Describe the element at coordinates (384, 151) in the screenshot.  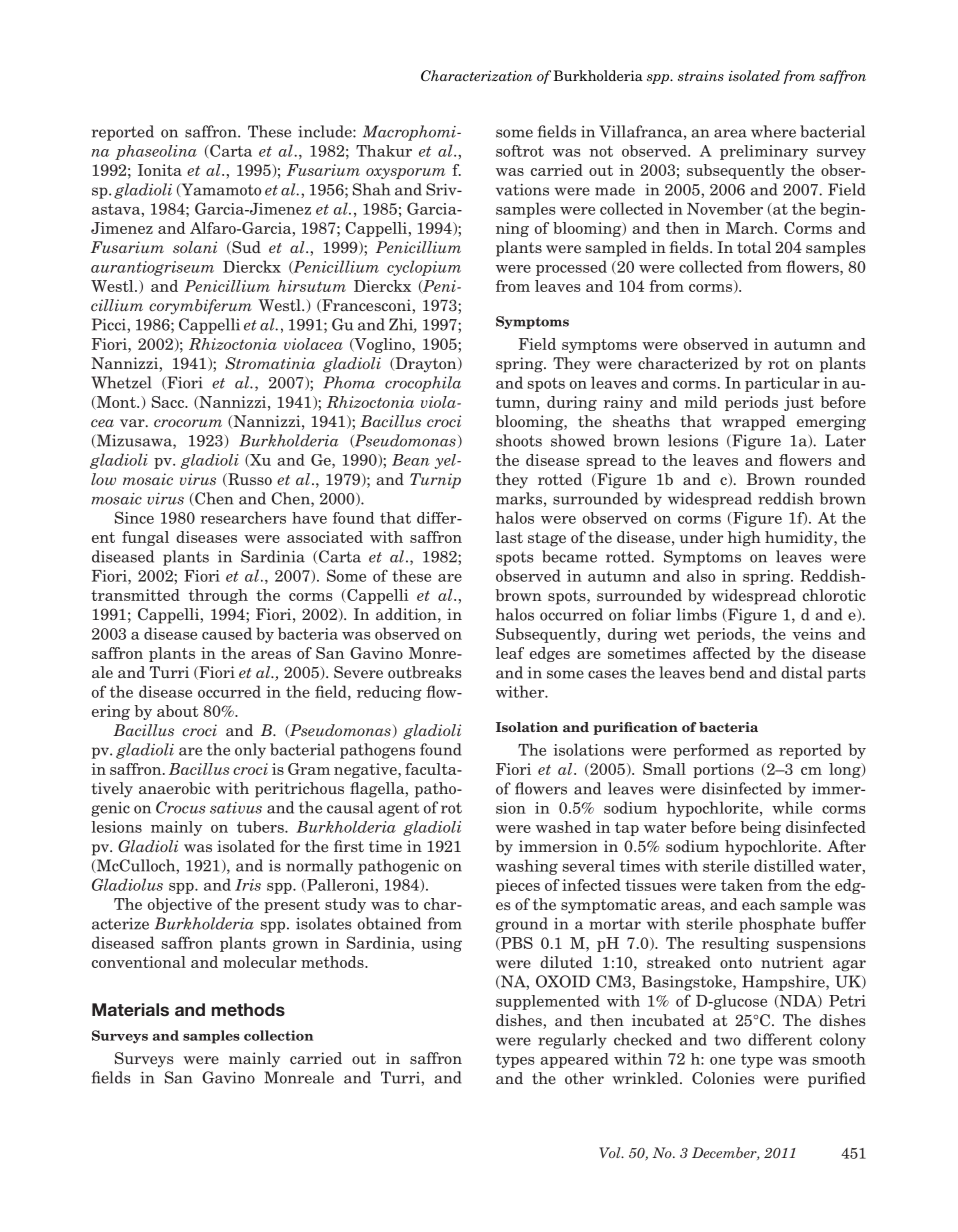
I see `Thakur` at that location.
